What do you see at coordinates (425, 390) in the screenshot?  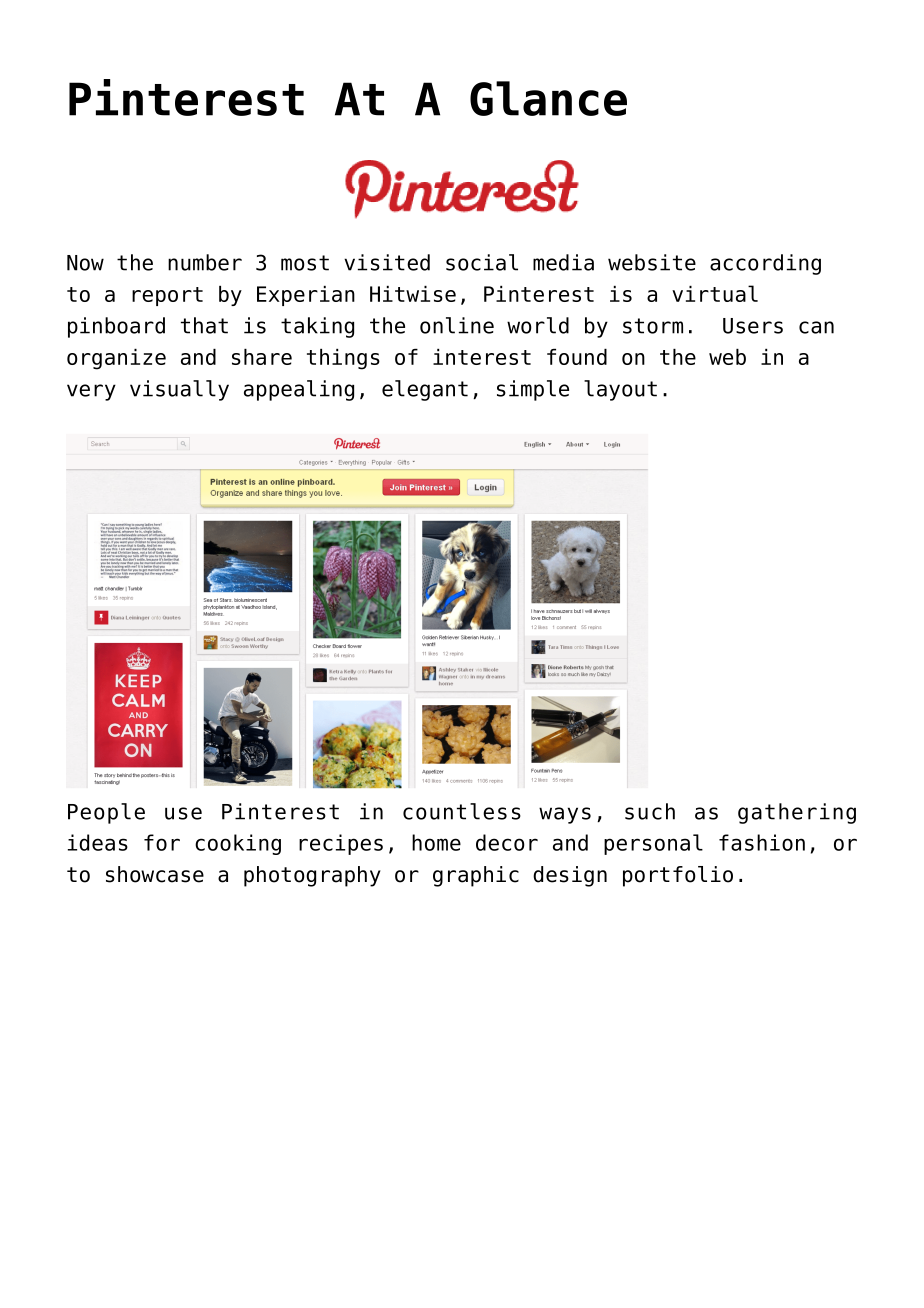 I see `elegant` at bounding box center [425, 390].
